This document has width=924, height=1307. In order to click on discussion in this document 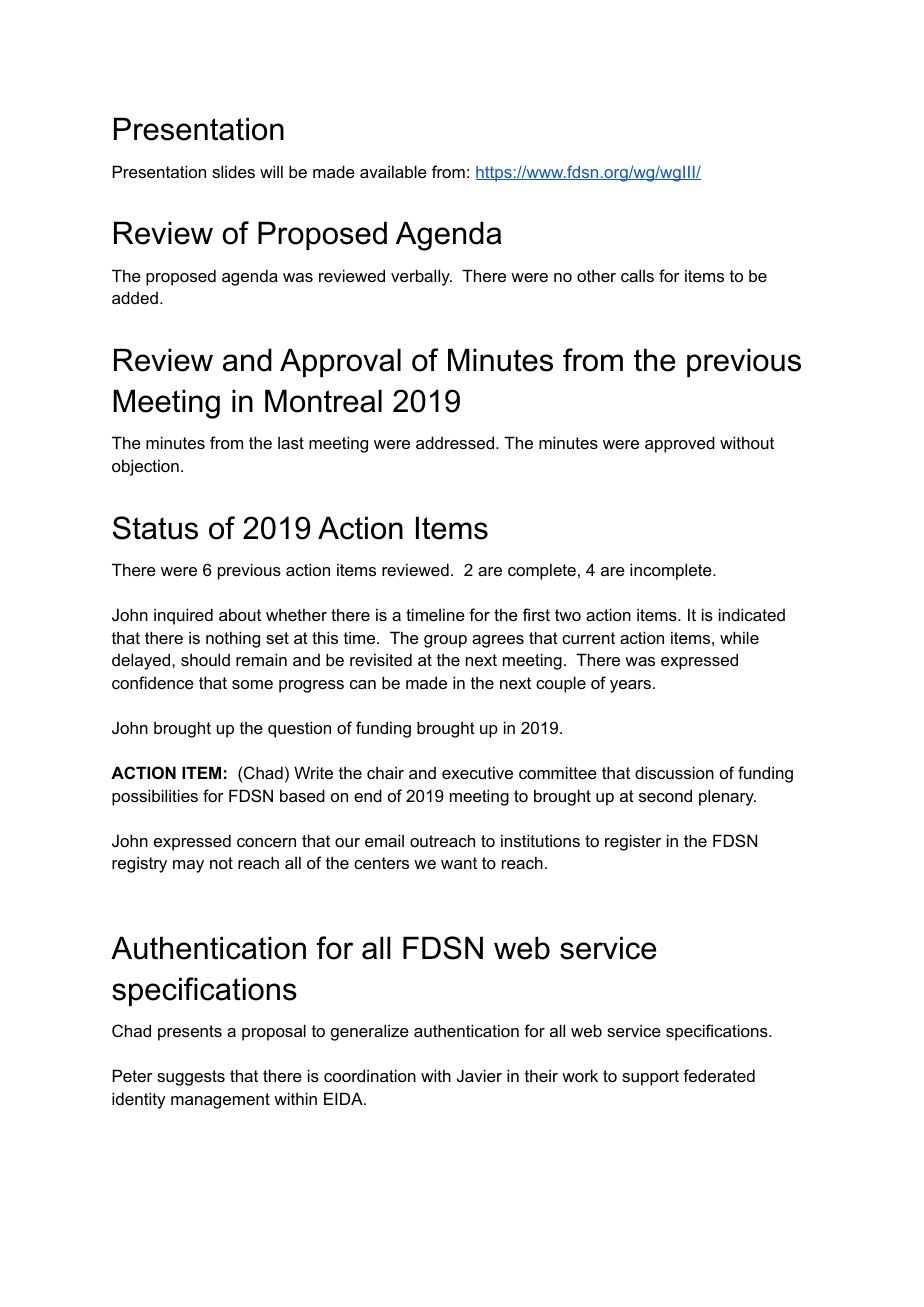, I will do `click(674, 772)`.
